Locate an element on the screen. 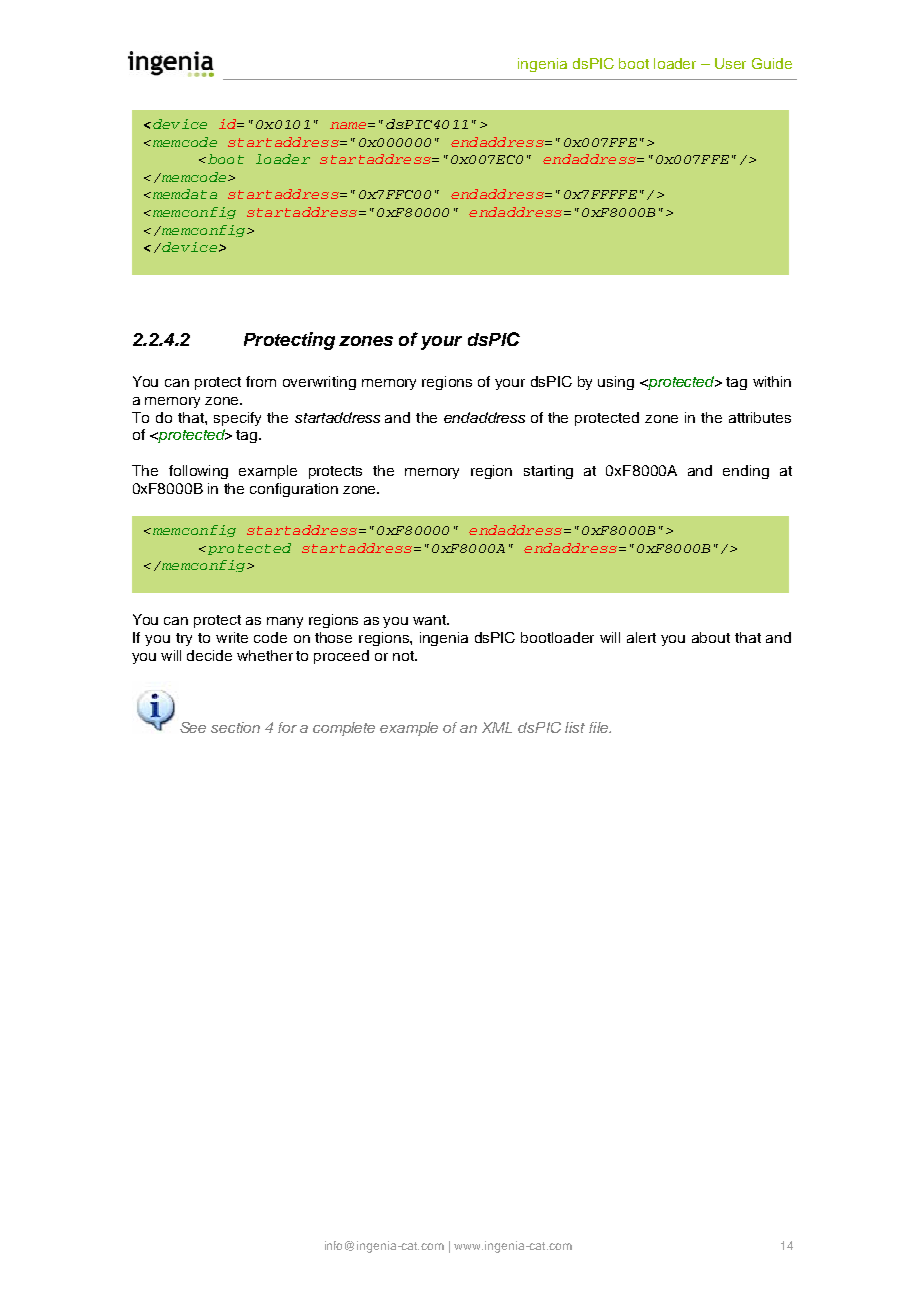  attributes is located at coordinates (760, 417).
